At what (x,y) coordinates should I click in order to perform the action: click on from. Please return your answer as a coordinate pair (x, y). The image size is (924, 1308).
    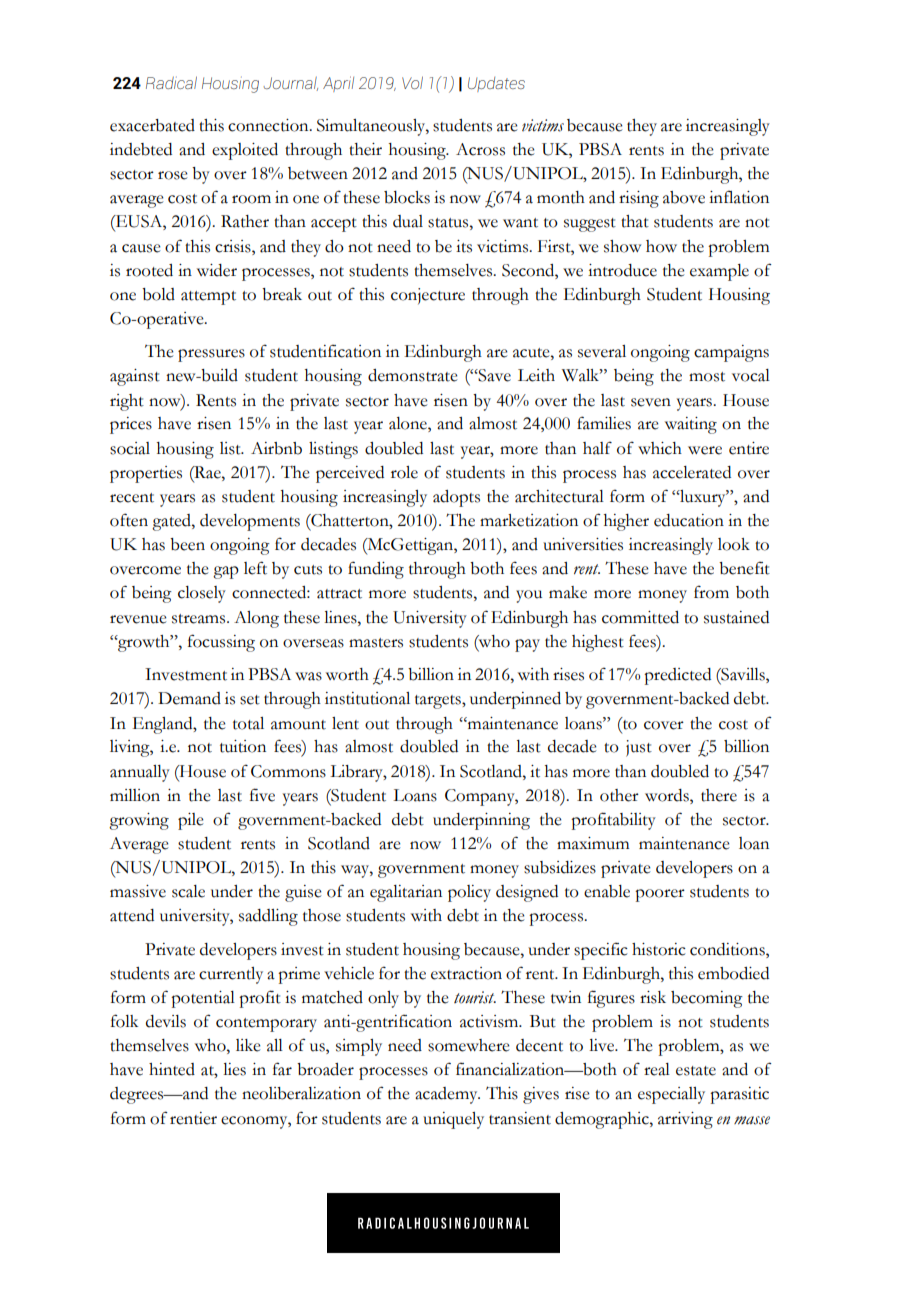
    Looking at the image, I should click on (711, 592).
